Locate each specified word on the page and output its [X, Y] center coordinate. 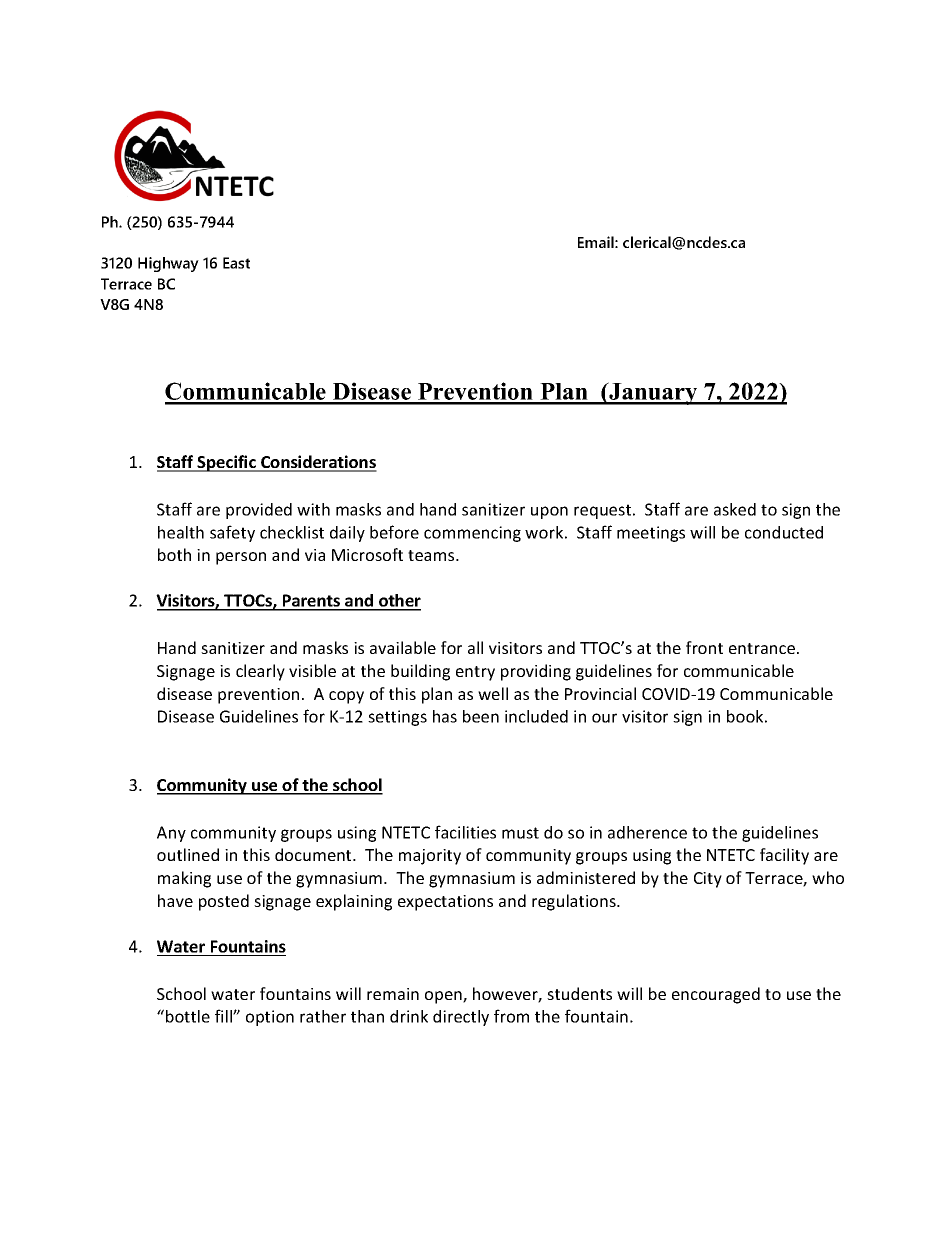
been [481, 716]
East [236, 263]
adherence [647, 832]
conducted [784, 532]
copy [346, 697]
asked [735, 509]
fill [224, 1016]
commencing [472, 534]
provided [259, 511]
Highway [168, 264]
